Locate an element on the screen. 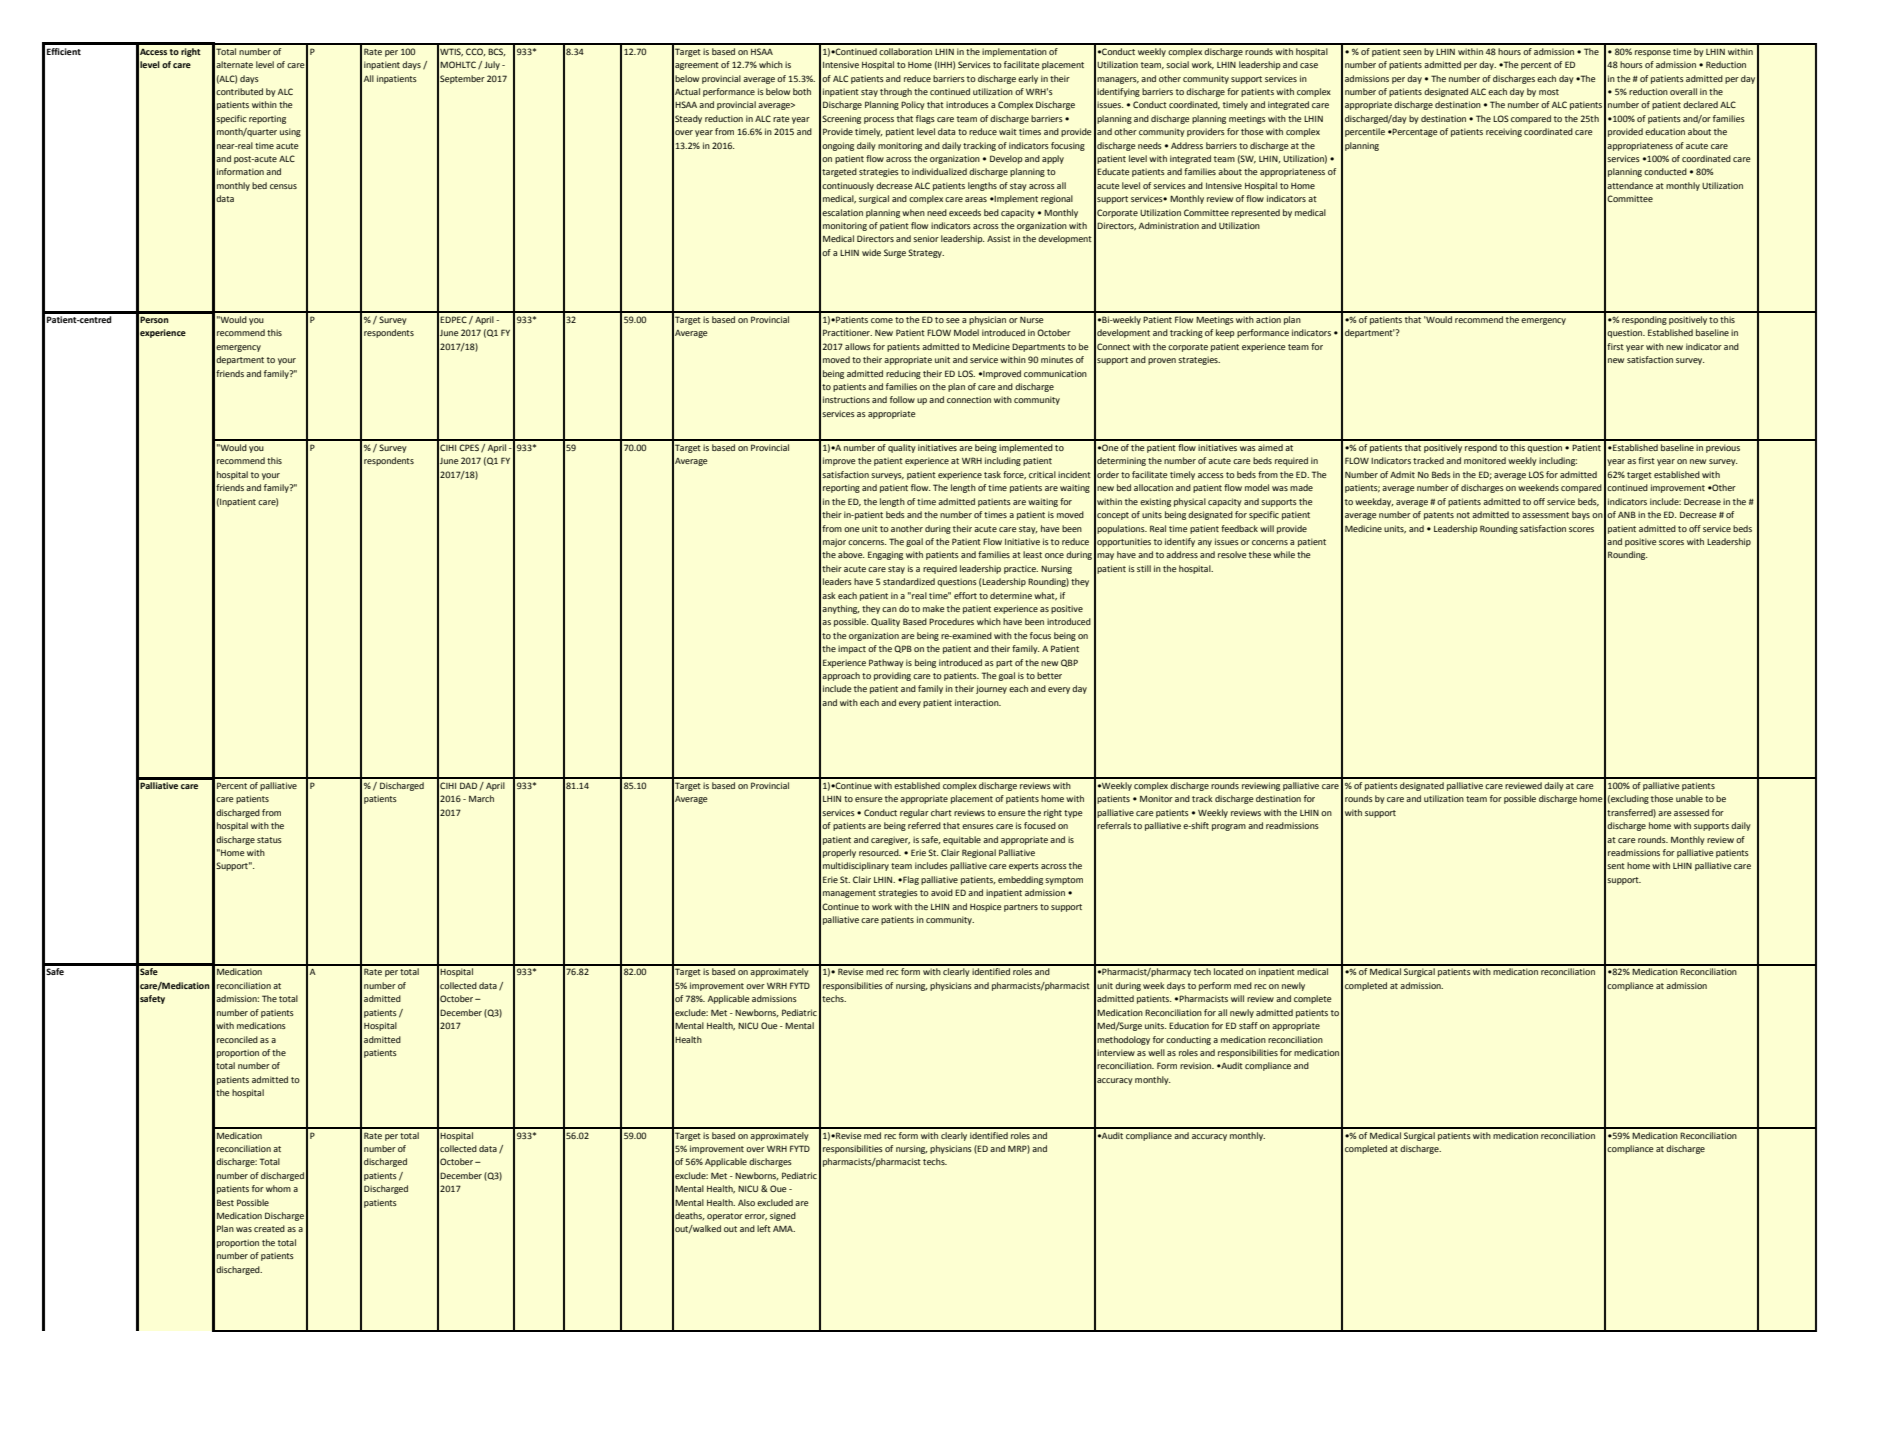 This screenshot has width=1882, height=1454. previous is located at coordinates (1723, 448).
